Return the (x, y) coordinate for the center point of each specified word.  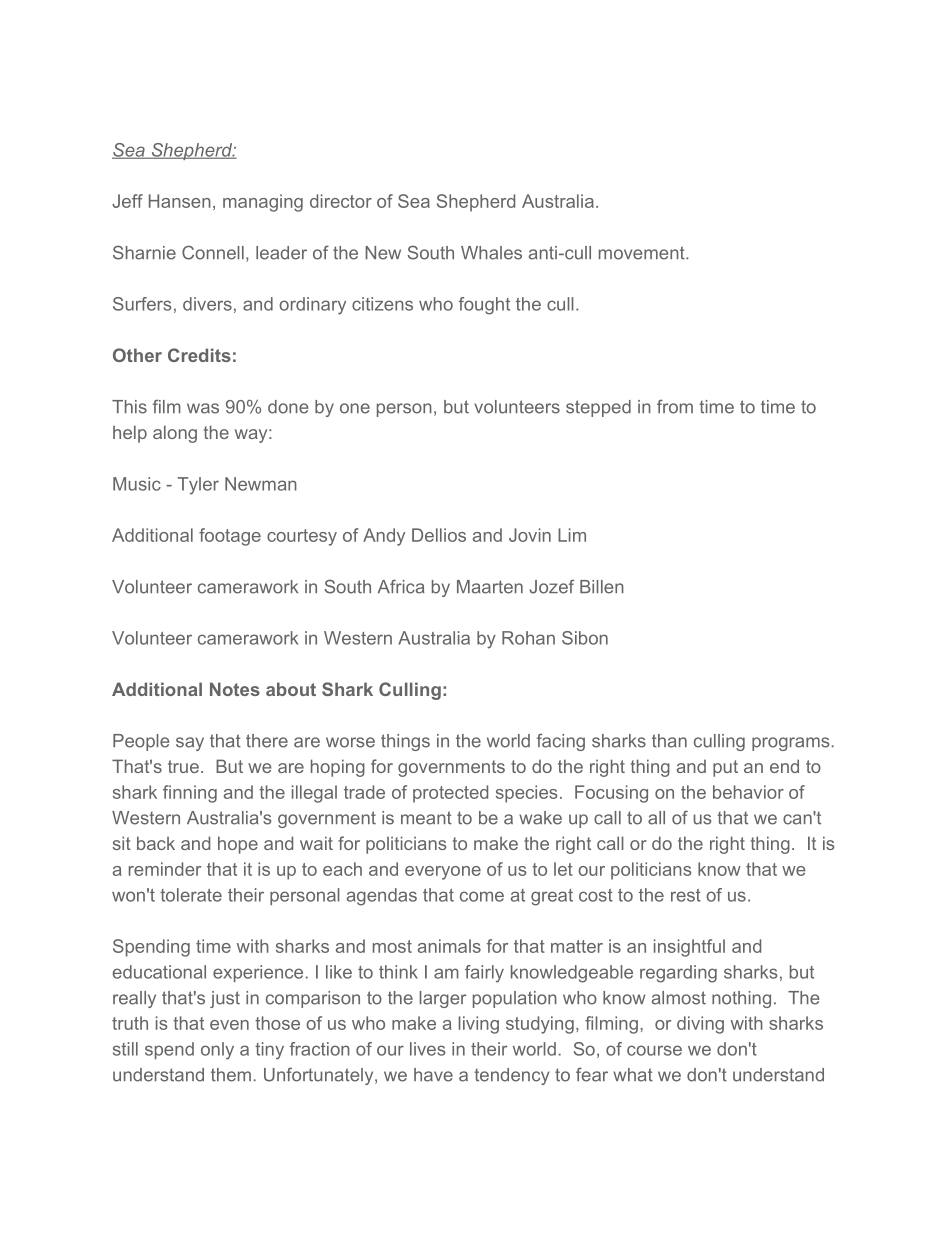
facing (561, 742)
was (203, 408)
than (669, 741)
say (190, 744)
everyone (443, 873)
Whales (491, 253)
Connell (213, 252)
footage (230, 537)
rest (686, 895)
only (217, 1051)
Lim (572, 535)
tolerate (191, 895)
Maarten (490, 587)
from (675, 407)
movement (643, 253)
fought (484, 306)
